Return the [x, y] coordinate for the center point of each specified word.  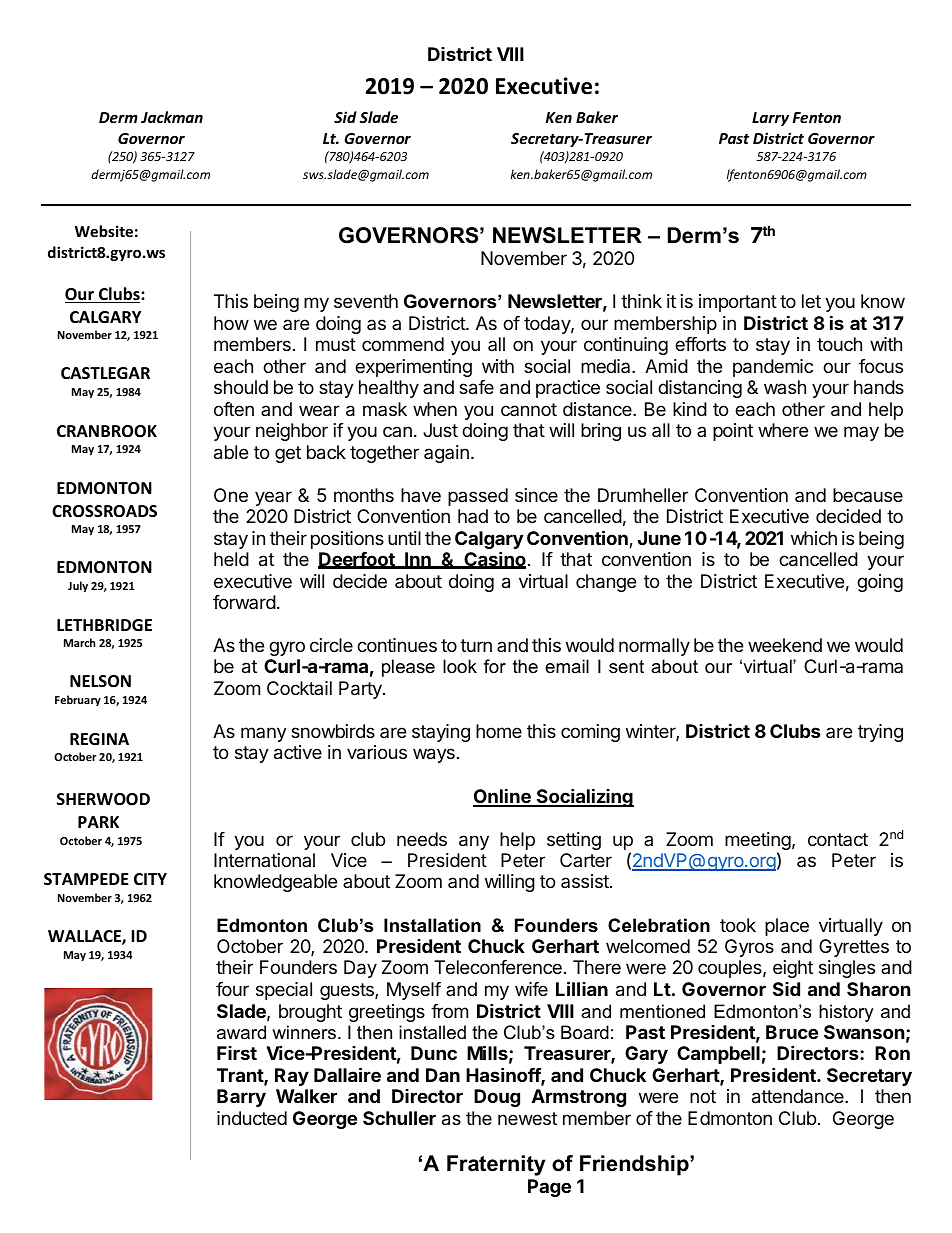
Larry [770, 119]
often [234, 409]
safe [476, 387]
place [787, 927]
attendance [799, 1096]
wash [785, 387]
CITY [150, 879]
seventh [366, 301]
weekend [785, 645]
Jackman [172, 117]
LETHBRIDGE [104, 625]
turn [476, 645]
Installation [432, 925]
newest [527, 1118]
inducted [252, 1118]
